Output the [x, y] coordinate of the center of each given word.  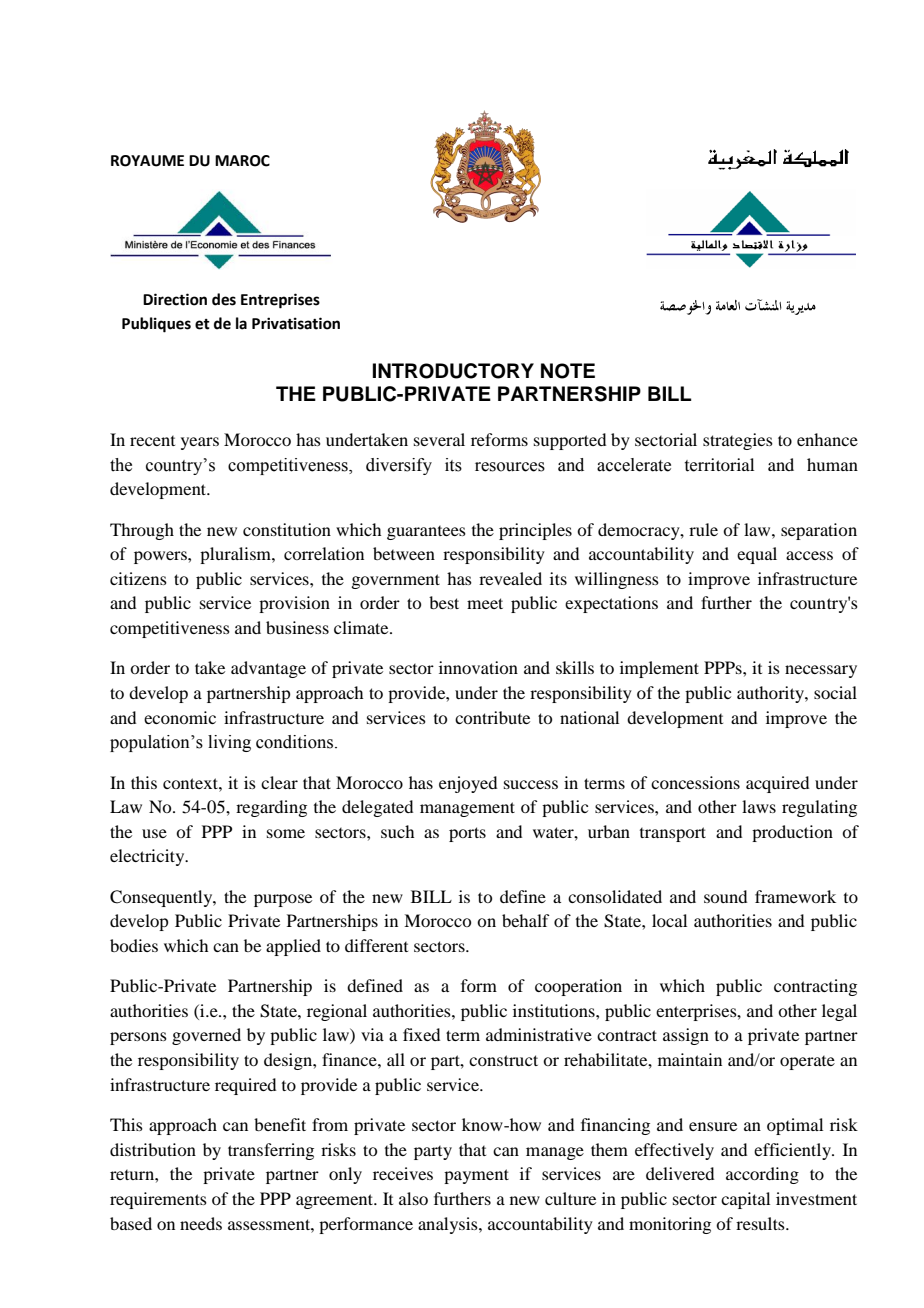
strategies [738, 441]
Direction [175, 299]
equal [757, 555]
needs [201, 1223]
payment [476, 1176]
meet [485, 603]
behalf [525, 920]
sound [725, 896]
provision [294, 604]
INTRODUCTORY [453, 371]
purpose [283, 900]
